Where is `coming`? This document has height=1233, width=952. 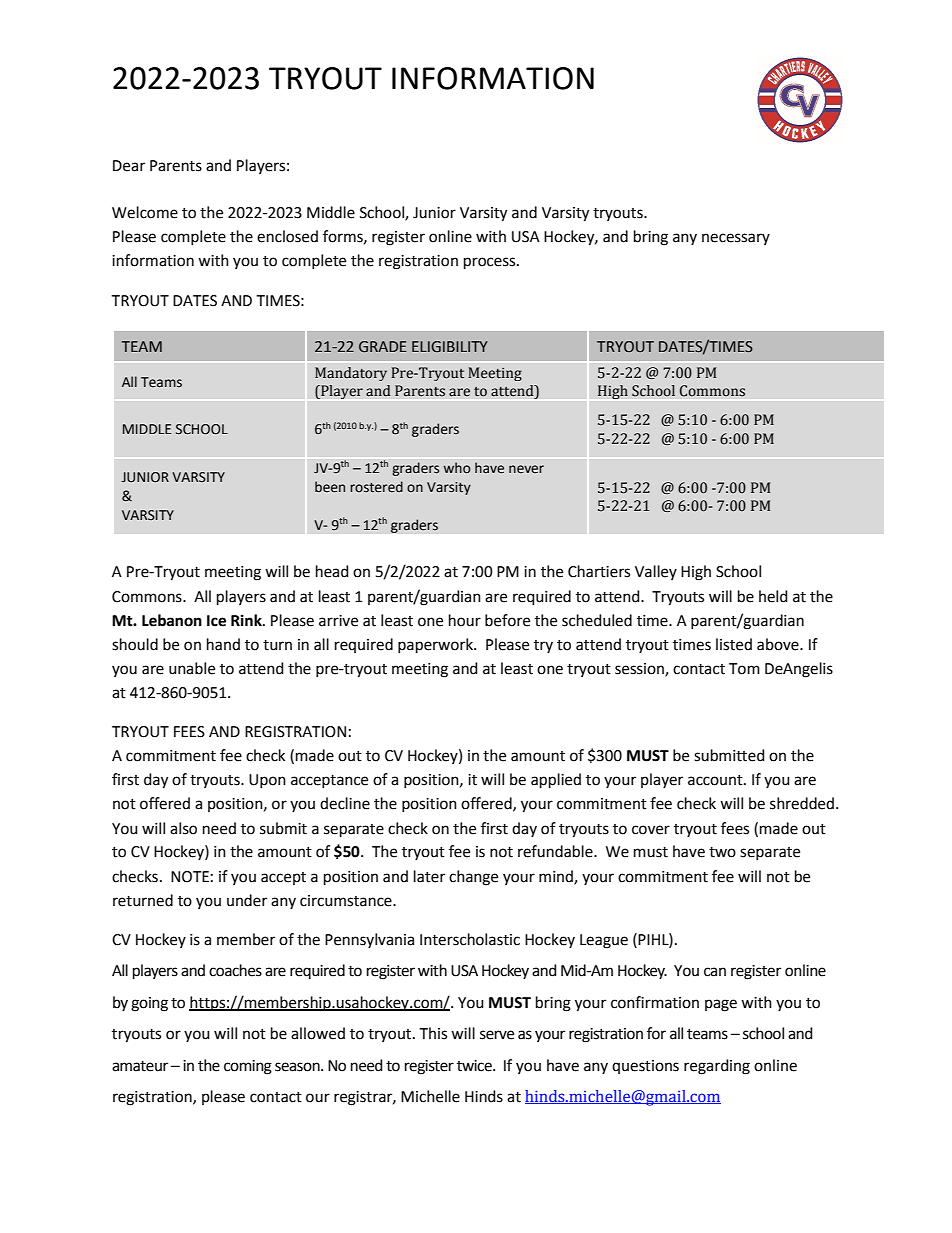
coming is located at coordinates (248, 1067).
